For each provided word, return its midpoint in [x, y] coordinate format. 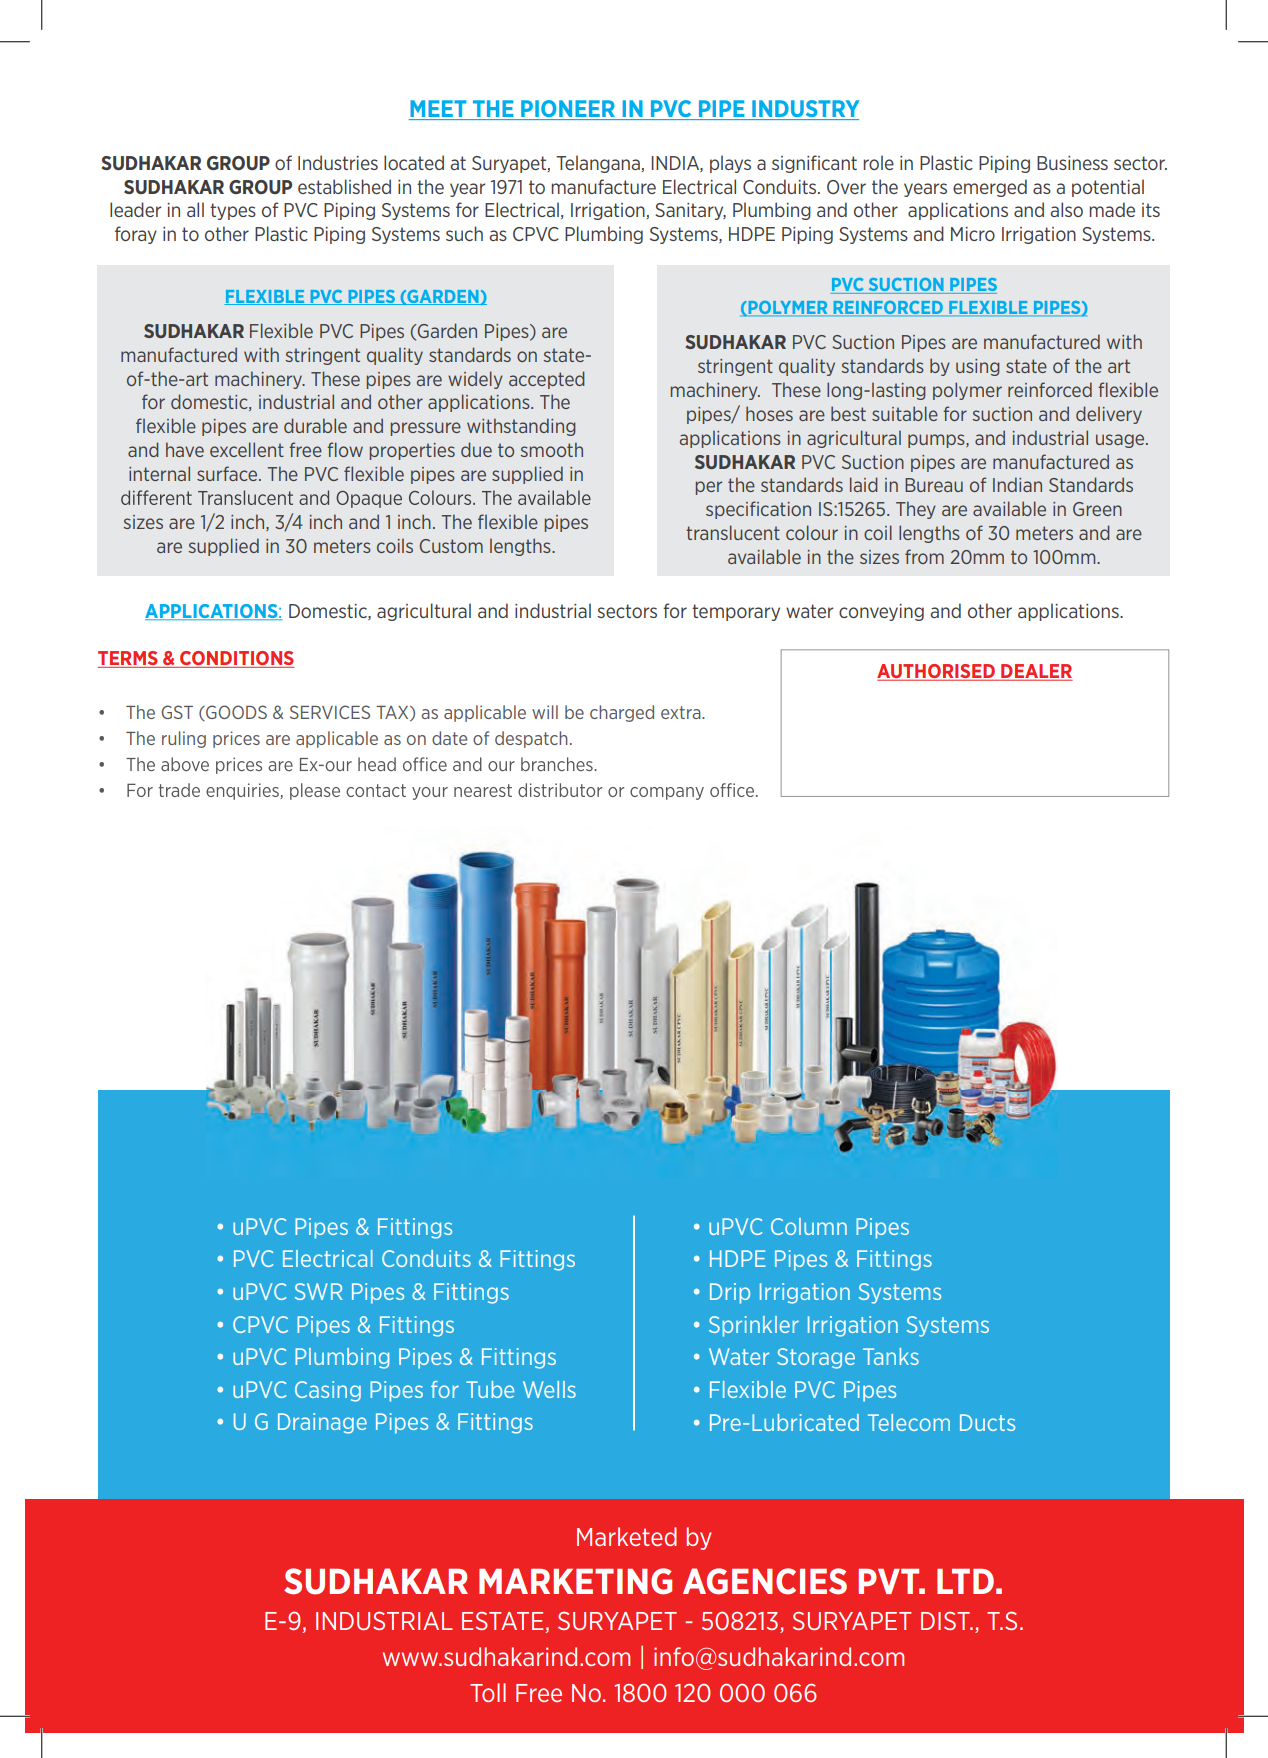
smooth [551, 449]
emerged [990, 188]
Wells [549, 1389]
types [233, 211]
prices [236, 739]
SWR [319, 1291]
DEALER [1036, 672]
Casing [328, 1391]
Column [809, 1226]
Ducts [987, 1422]
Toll [488, 1692]
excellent [247, 449]
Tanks [891, 1356]
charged [622, 713]
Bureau [934, 485]
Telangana [599, 164]
